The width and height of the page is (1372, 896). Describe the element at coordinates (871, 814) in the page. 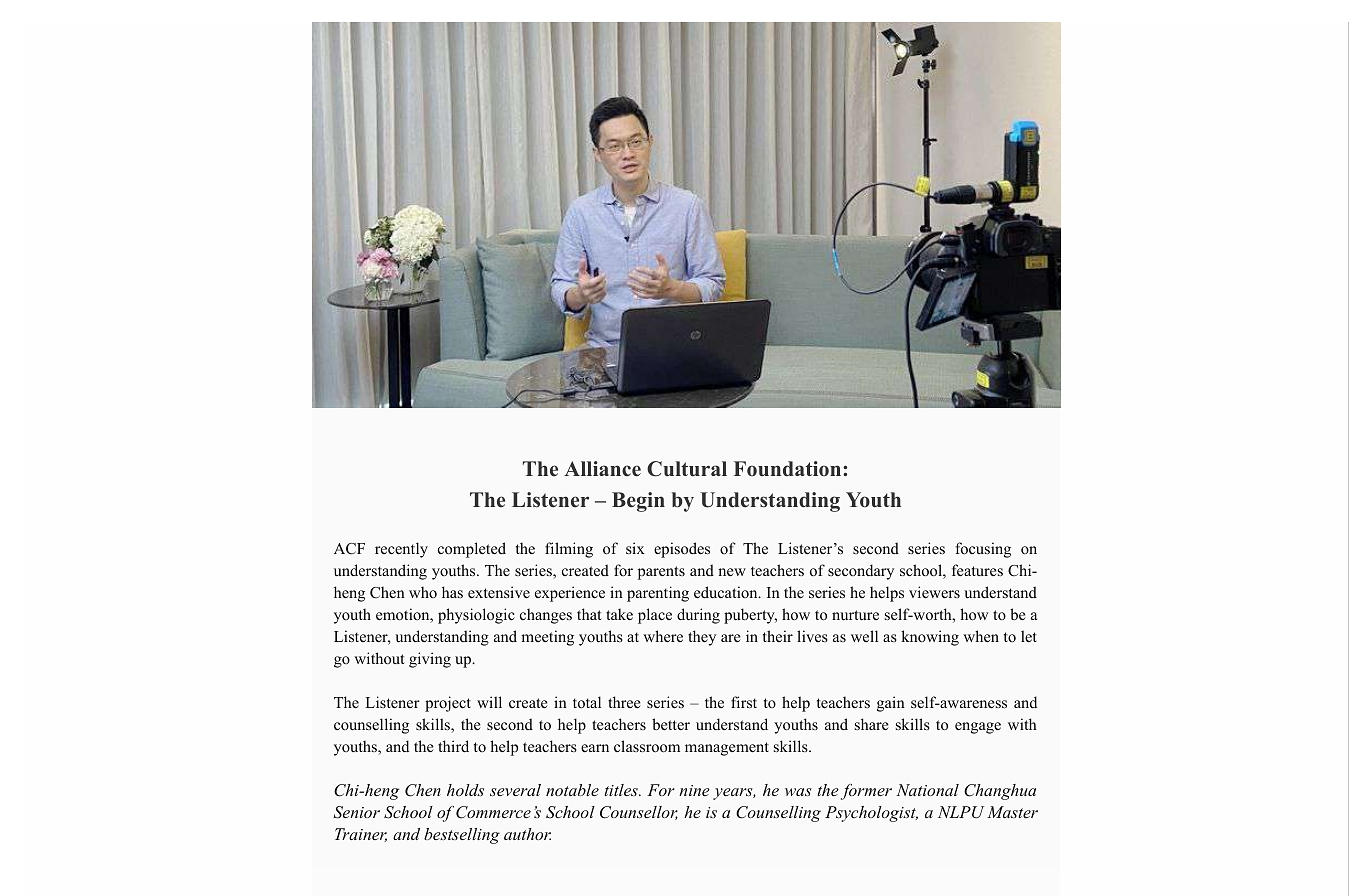

I see `Psychologist` at that location.
